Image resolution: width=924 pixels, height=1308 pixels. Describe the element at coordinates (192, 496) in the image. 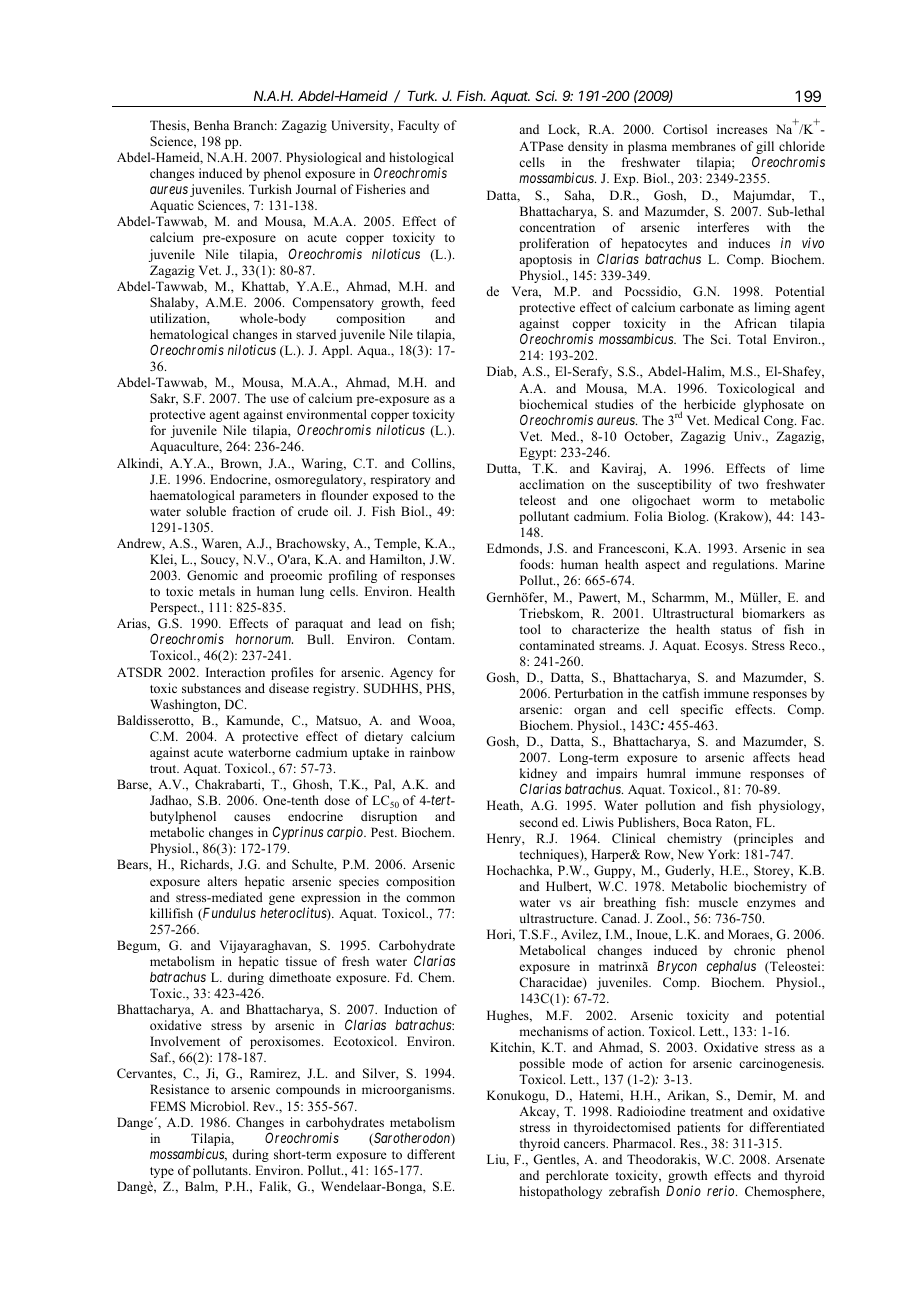

I see `haematological` at that location.
